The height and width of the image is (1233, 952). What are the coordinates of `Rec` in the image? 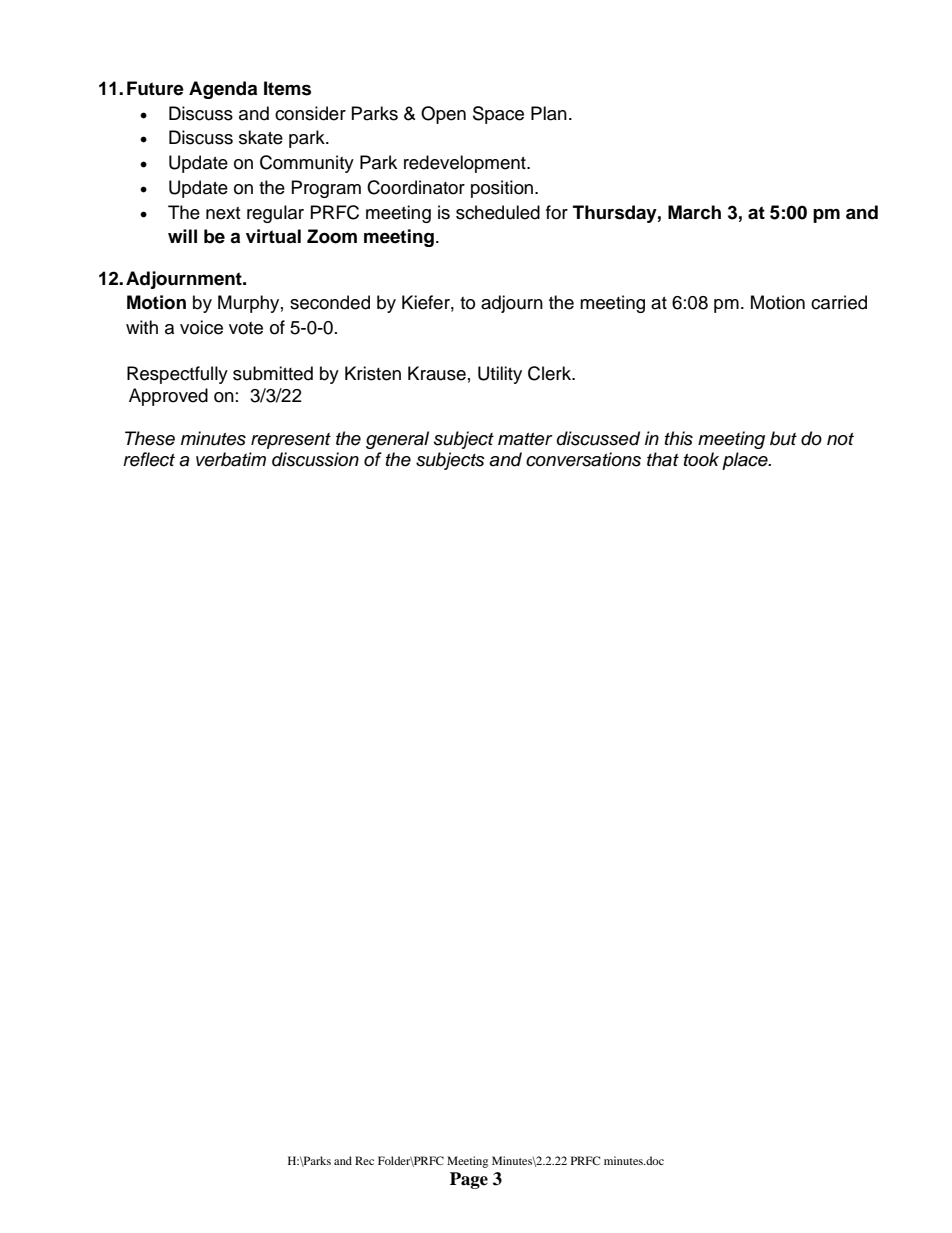 It's located at (364, 1160).
